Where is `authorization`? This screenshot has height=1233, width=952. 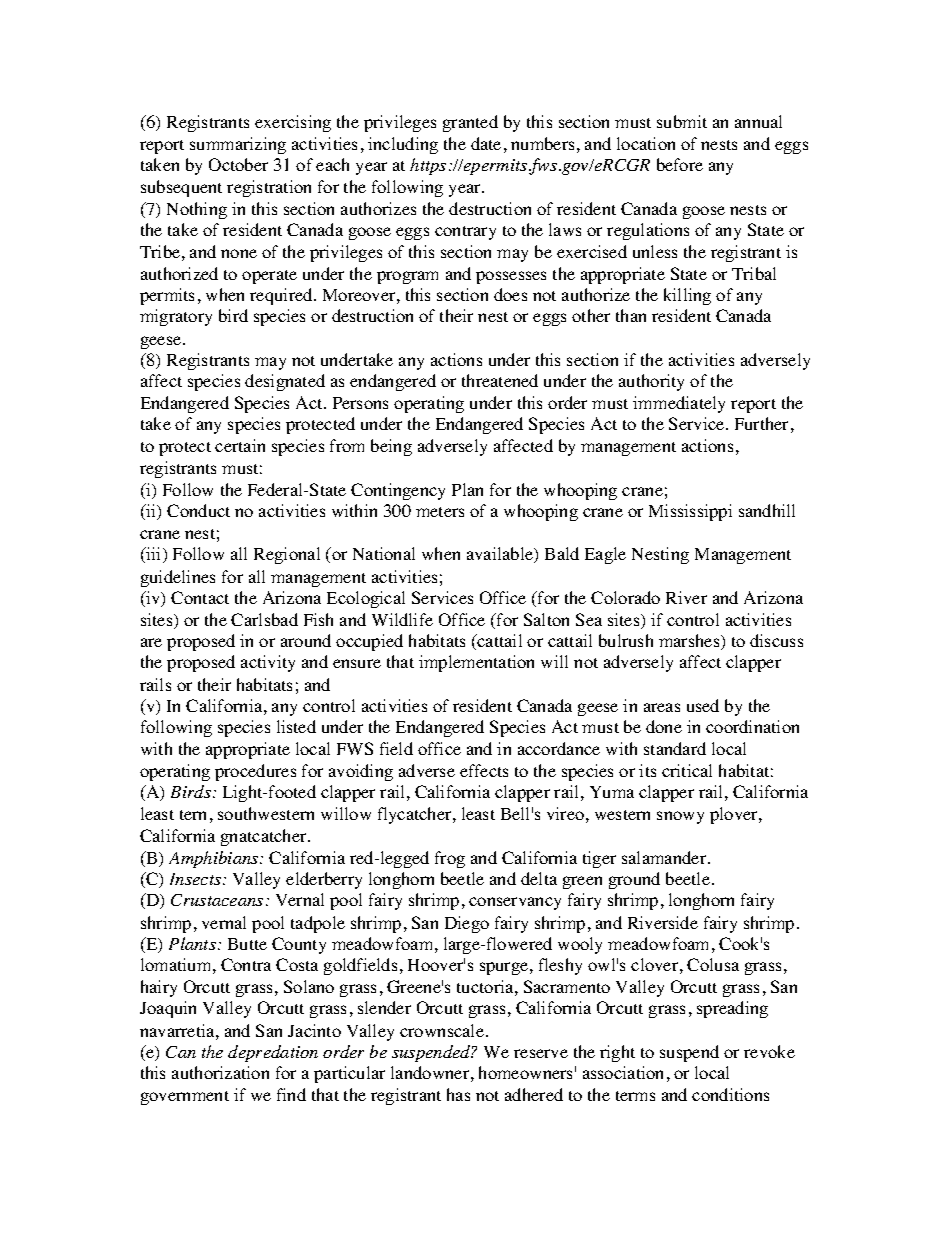
authorization is located at coordinates (220, 1072).
